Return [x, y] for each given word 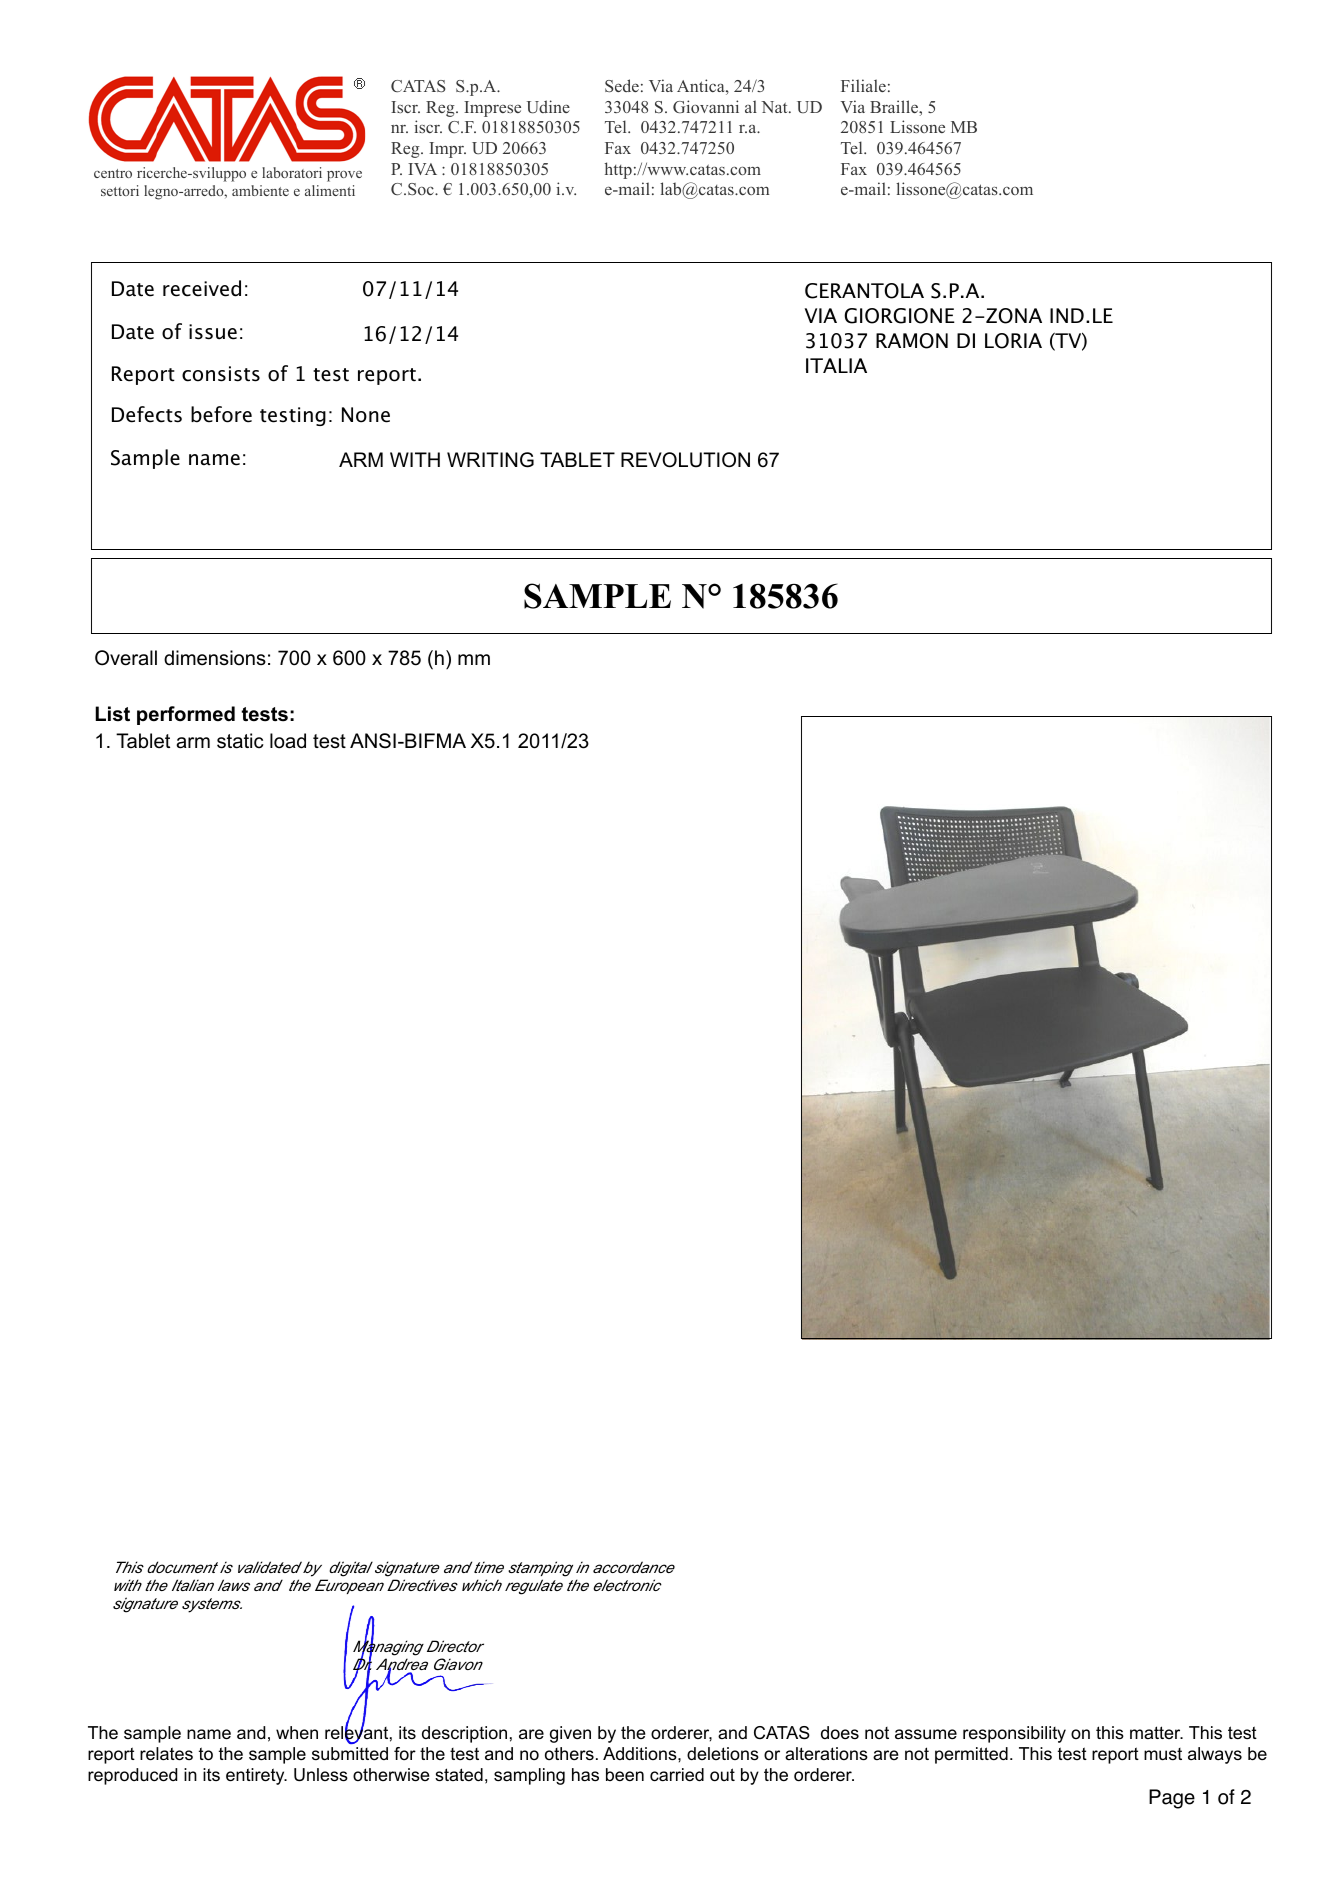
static [240, 741]
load [288, 741]
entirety [256, 1776]
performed [186, 715]
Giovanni [706, 106]
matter [1156, 1732]
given [570, 1734]
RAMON [912, 341]
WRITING [490, 460]
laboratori [292, 172]
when [297, 1732]
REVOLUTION [685, 460]
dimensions [215, 658]
